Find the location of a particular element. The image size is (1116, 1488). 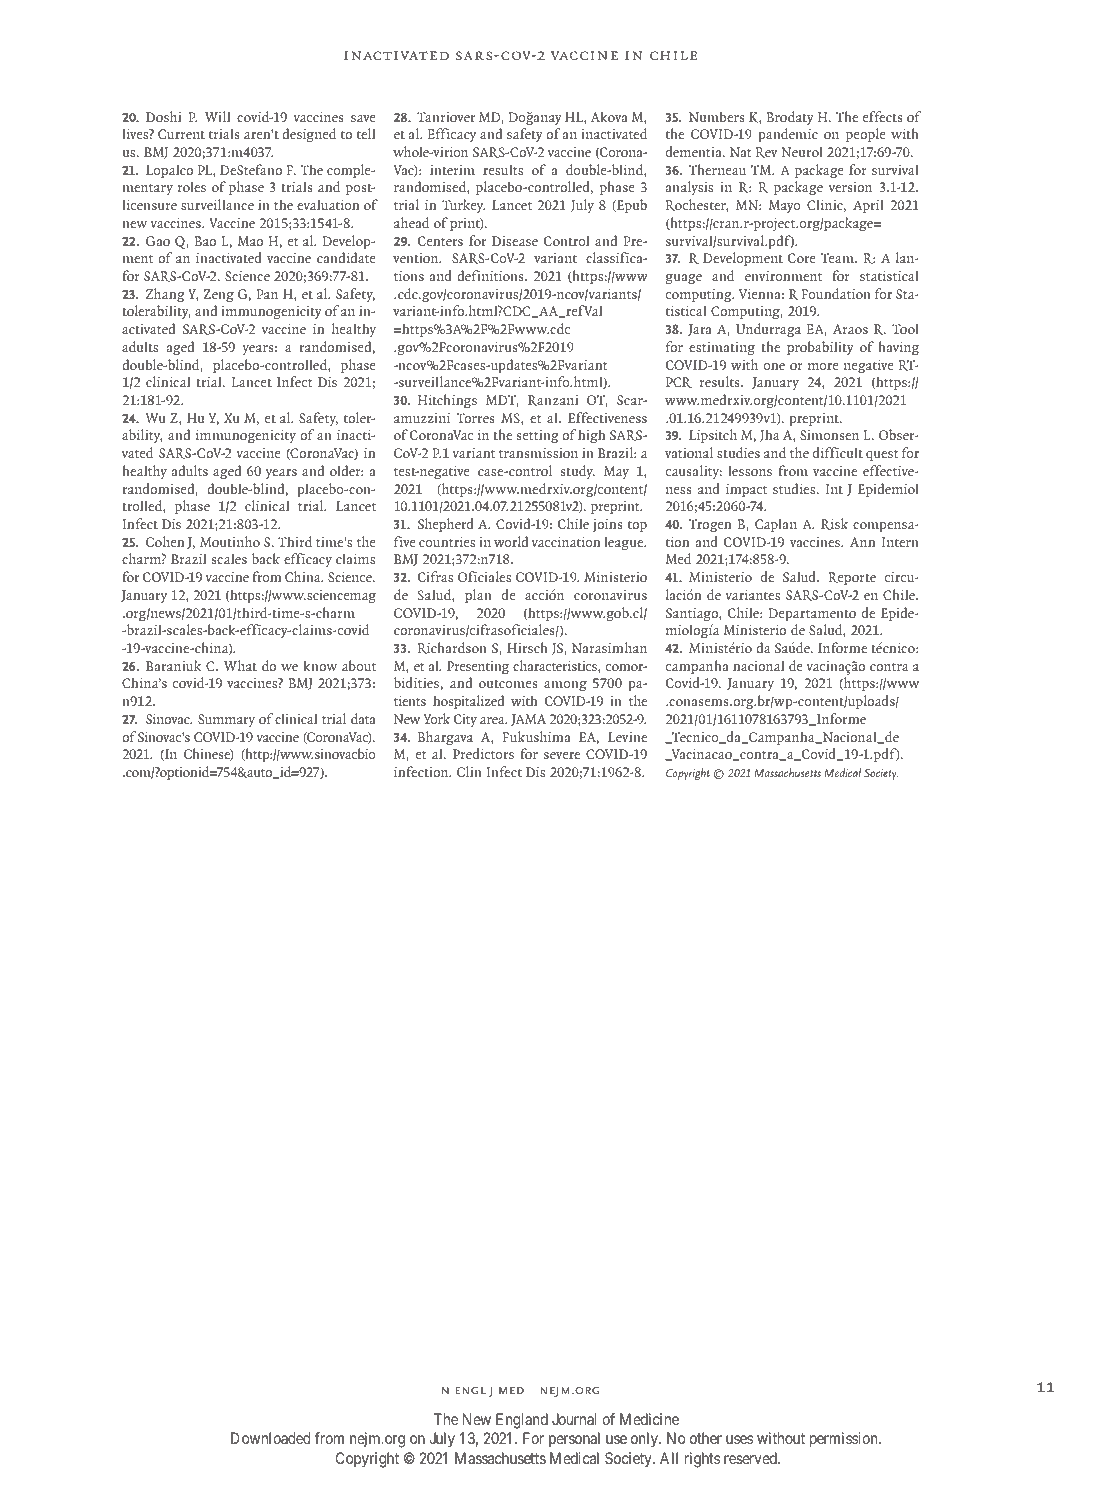

severe is located at coordinates (562, 755).
